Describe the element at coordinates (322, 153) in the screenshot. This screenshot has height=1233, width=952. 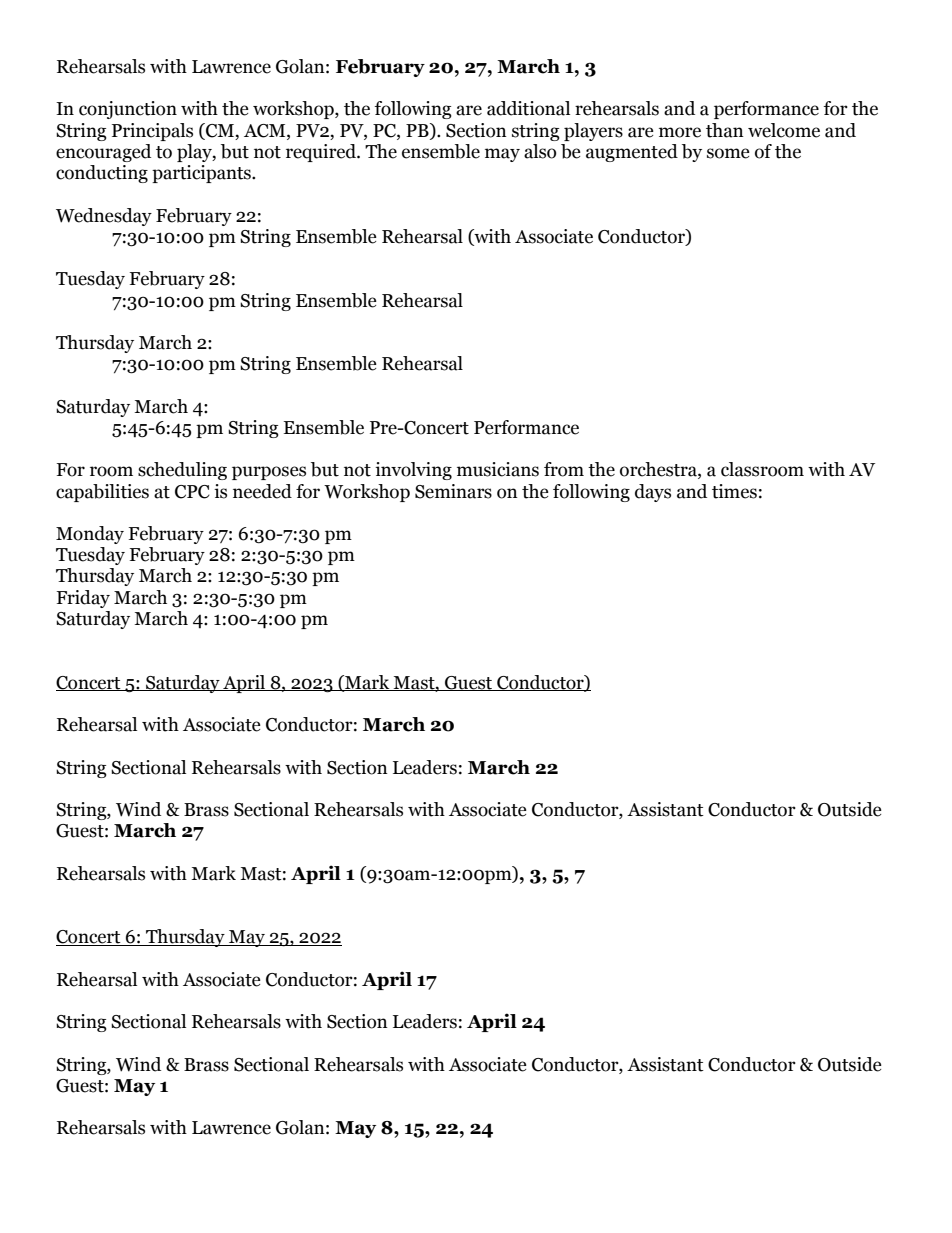
I see `required` at that location.
